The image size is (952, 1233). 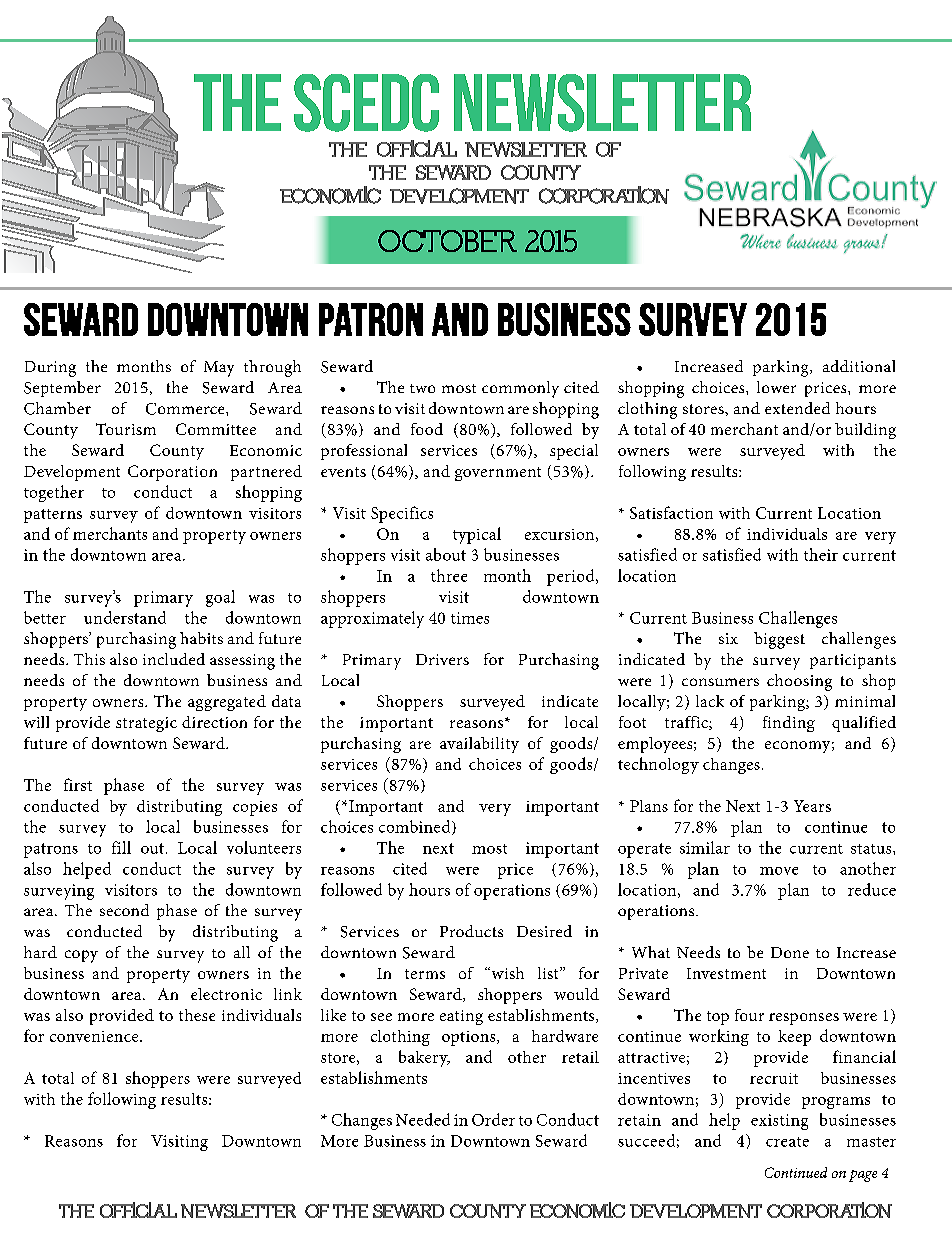 I want to click on Done, so click(x=790, y=952).
